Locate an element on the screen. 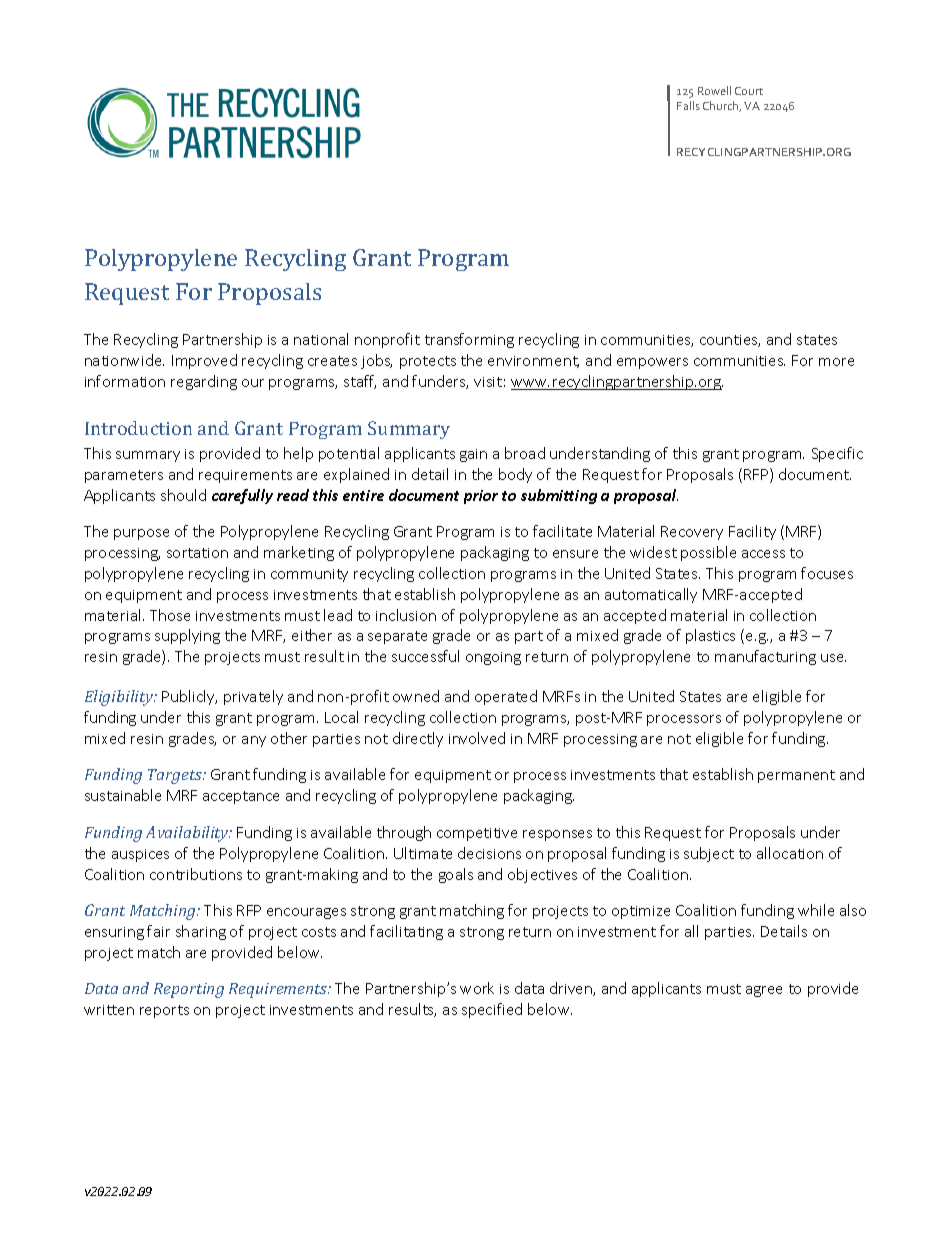  access is located at coordinates (763, 554).
